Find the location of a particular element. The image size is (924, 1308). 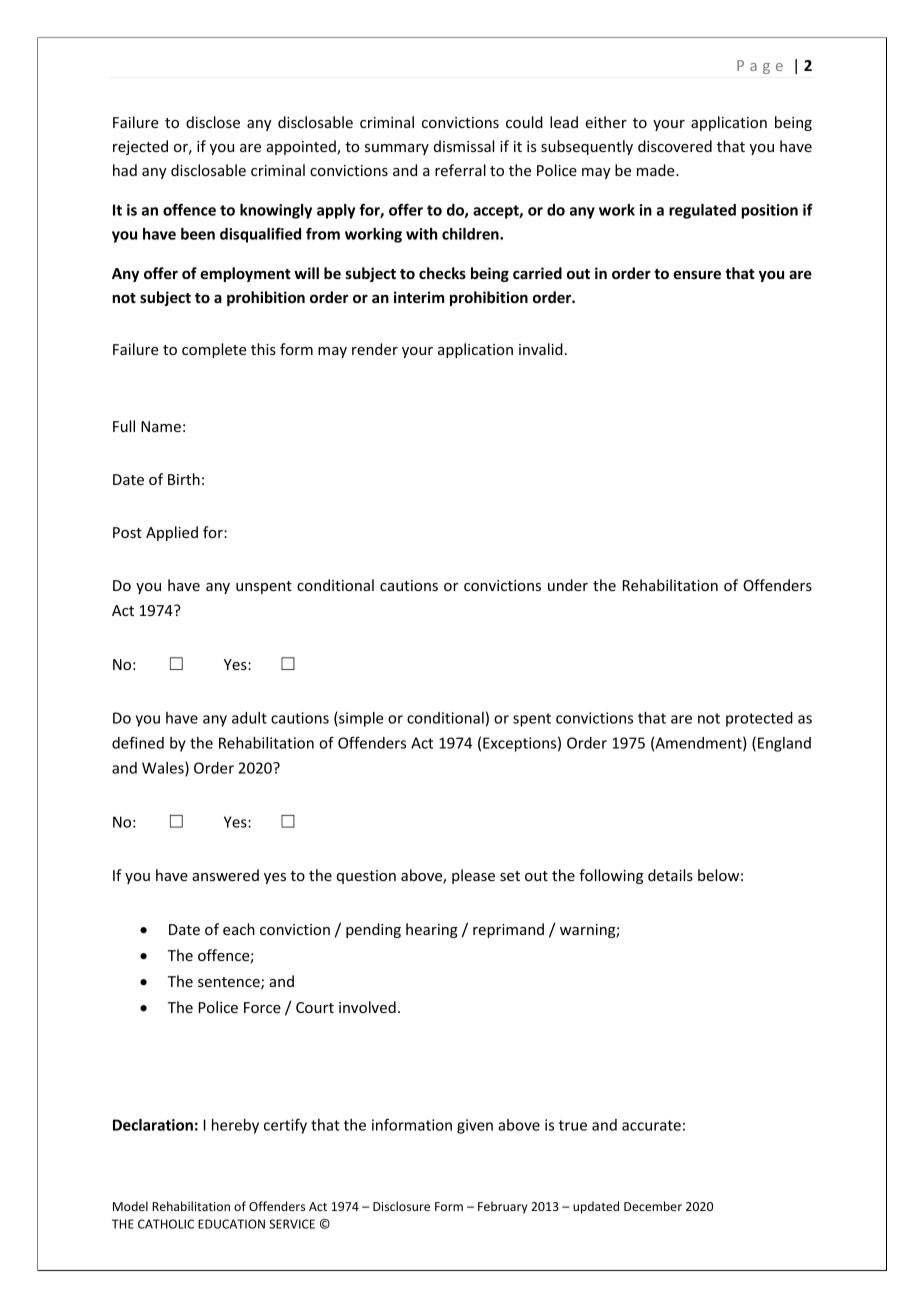

discovered is located at coordinates (675, 146).
